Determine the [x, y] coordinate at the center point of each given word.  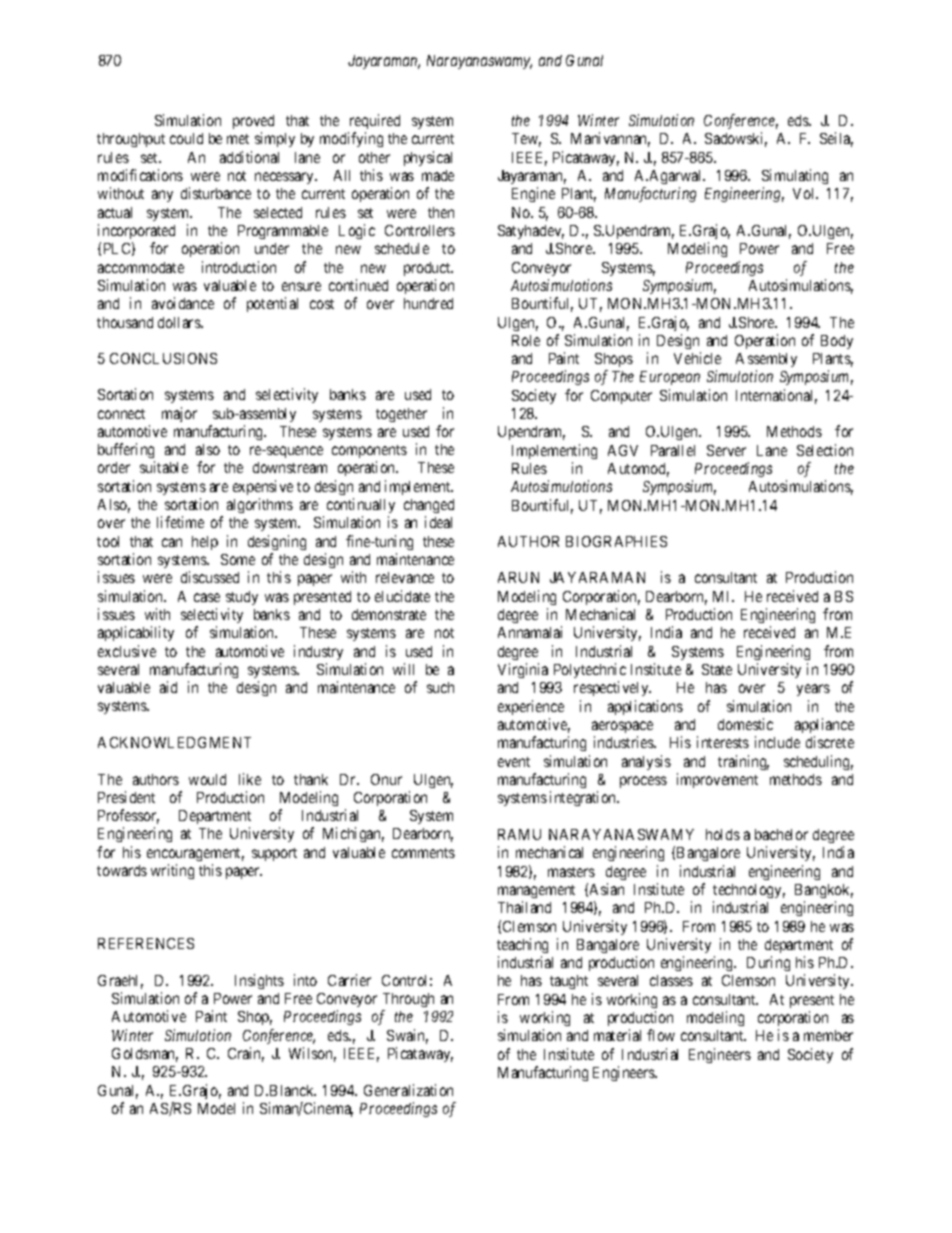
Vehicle [697, 358]
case [207, 597]
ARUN [518, 577]
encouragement [195, 854]
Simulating [795, 176]
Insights [259, 981]
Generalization [408, 1090]
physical [428, 158]
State [717, 669]
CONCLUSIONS [163, 358]
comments [423, 853]
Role [526, 340]
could [186, 138]
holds [723, 834]
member [828, 1035]
